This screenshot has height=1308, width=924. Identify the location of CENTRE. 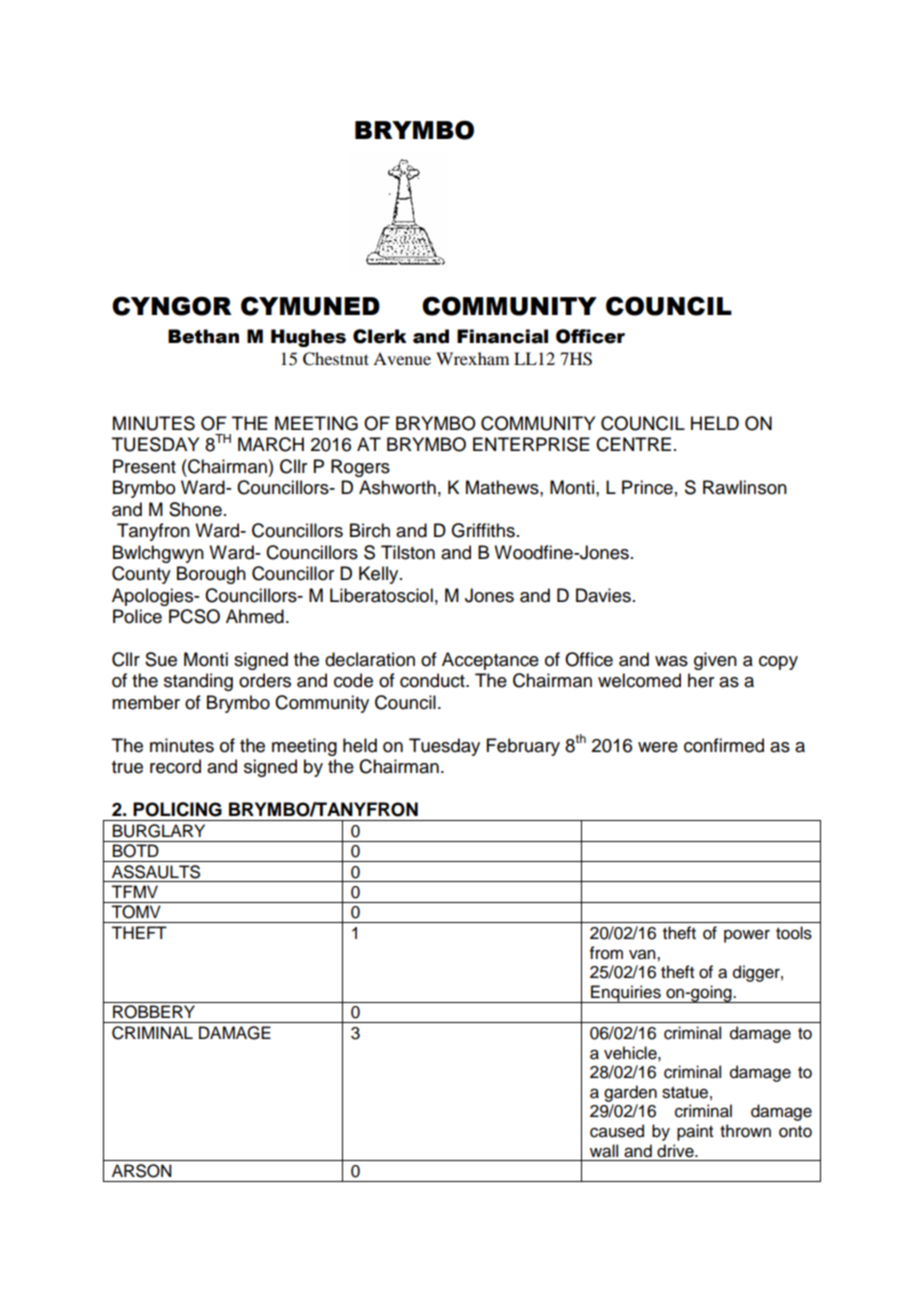
(633, 444).
